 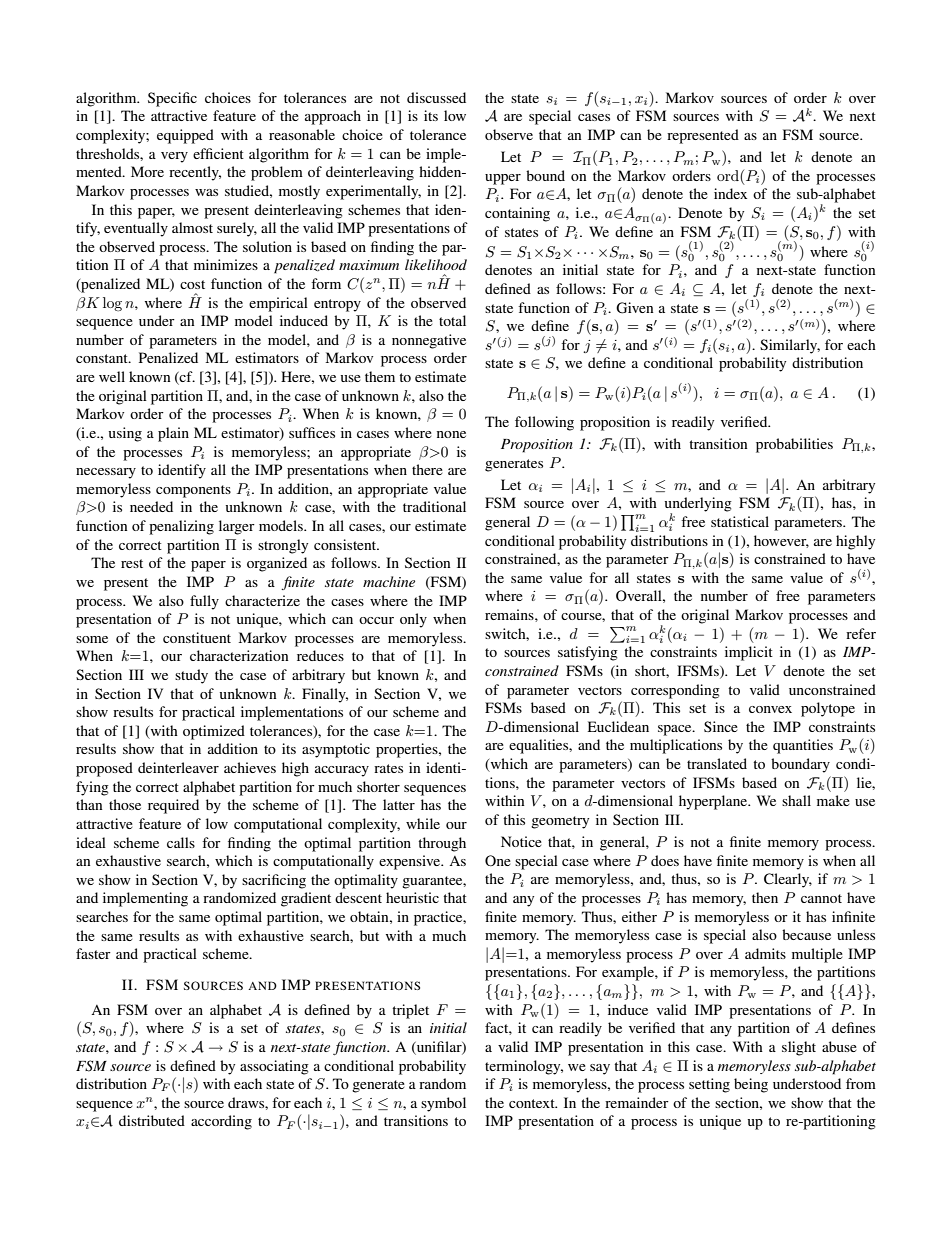 What do you see at coordinates (429, 341) in the document?
I see `nonnegative` at bounding box center [429, 341].
